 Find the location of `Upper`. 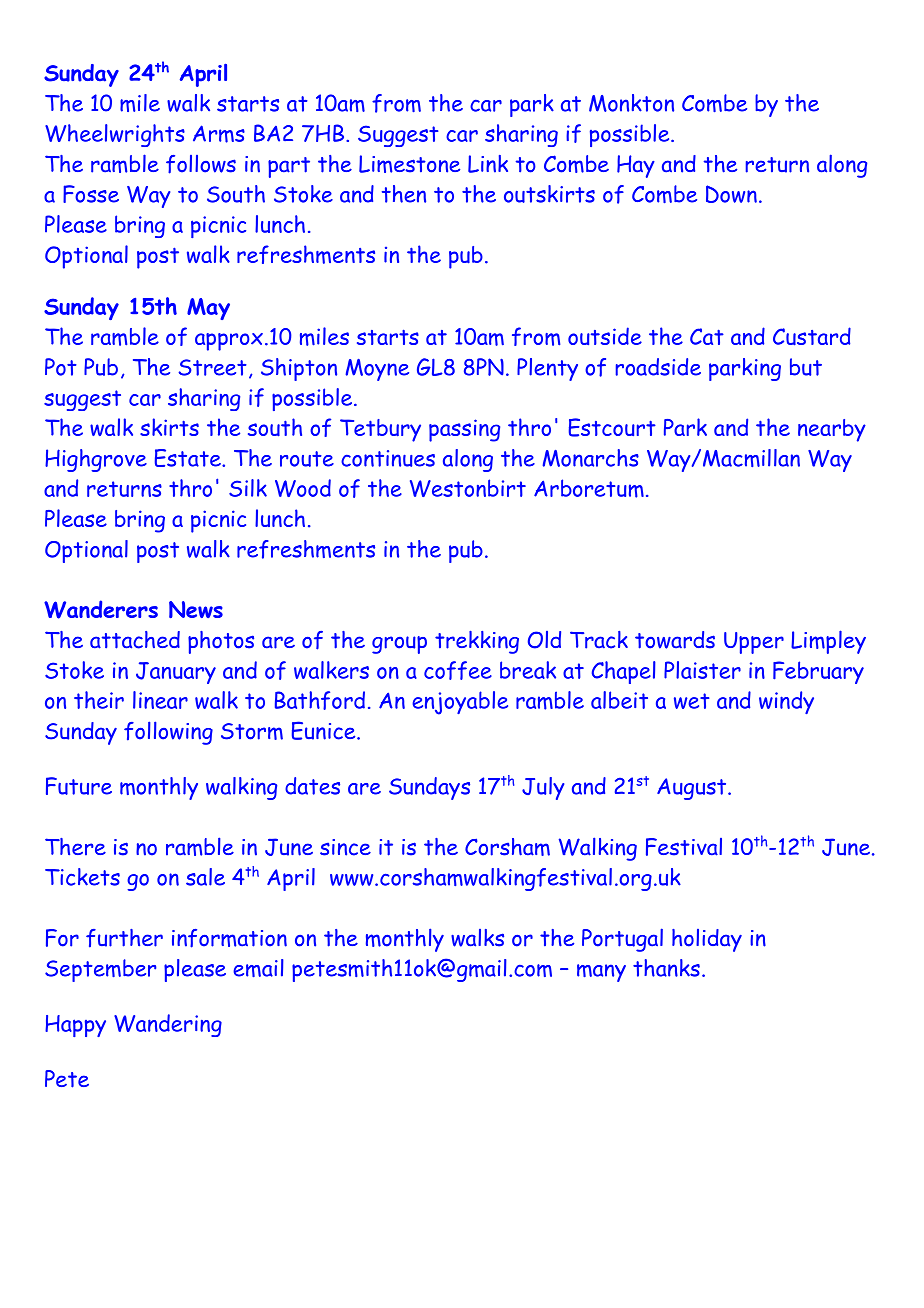

Upper is located at coordinates (754, 643).
